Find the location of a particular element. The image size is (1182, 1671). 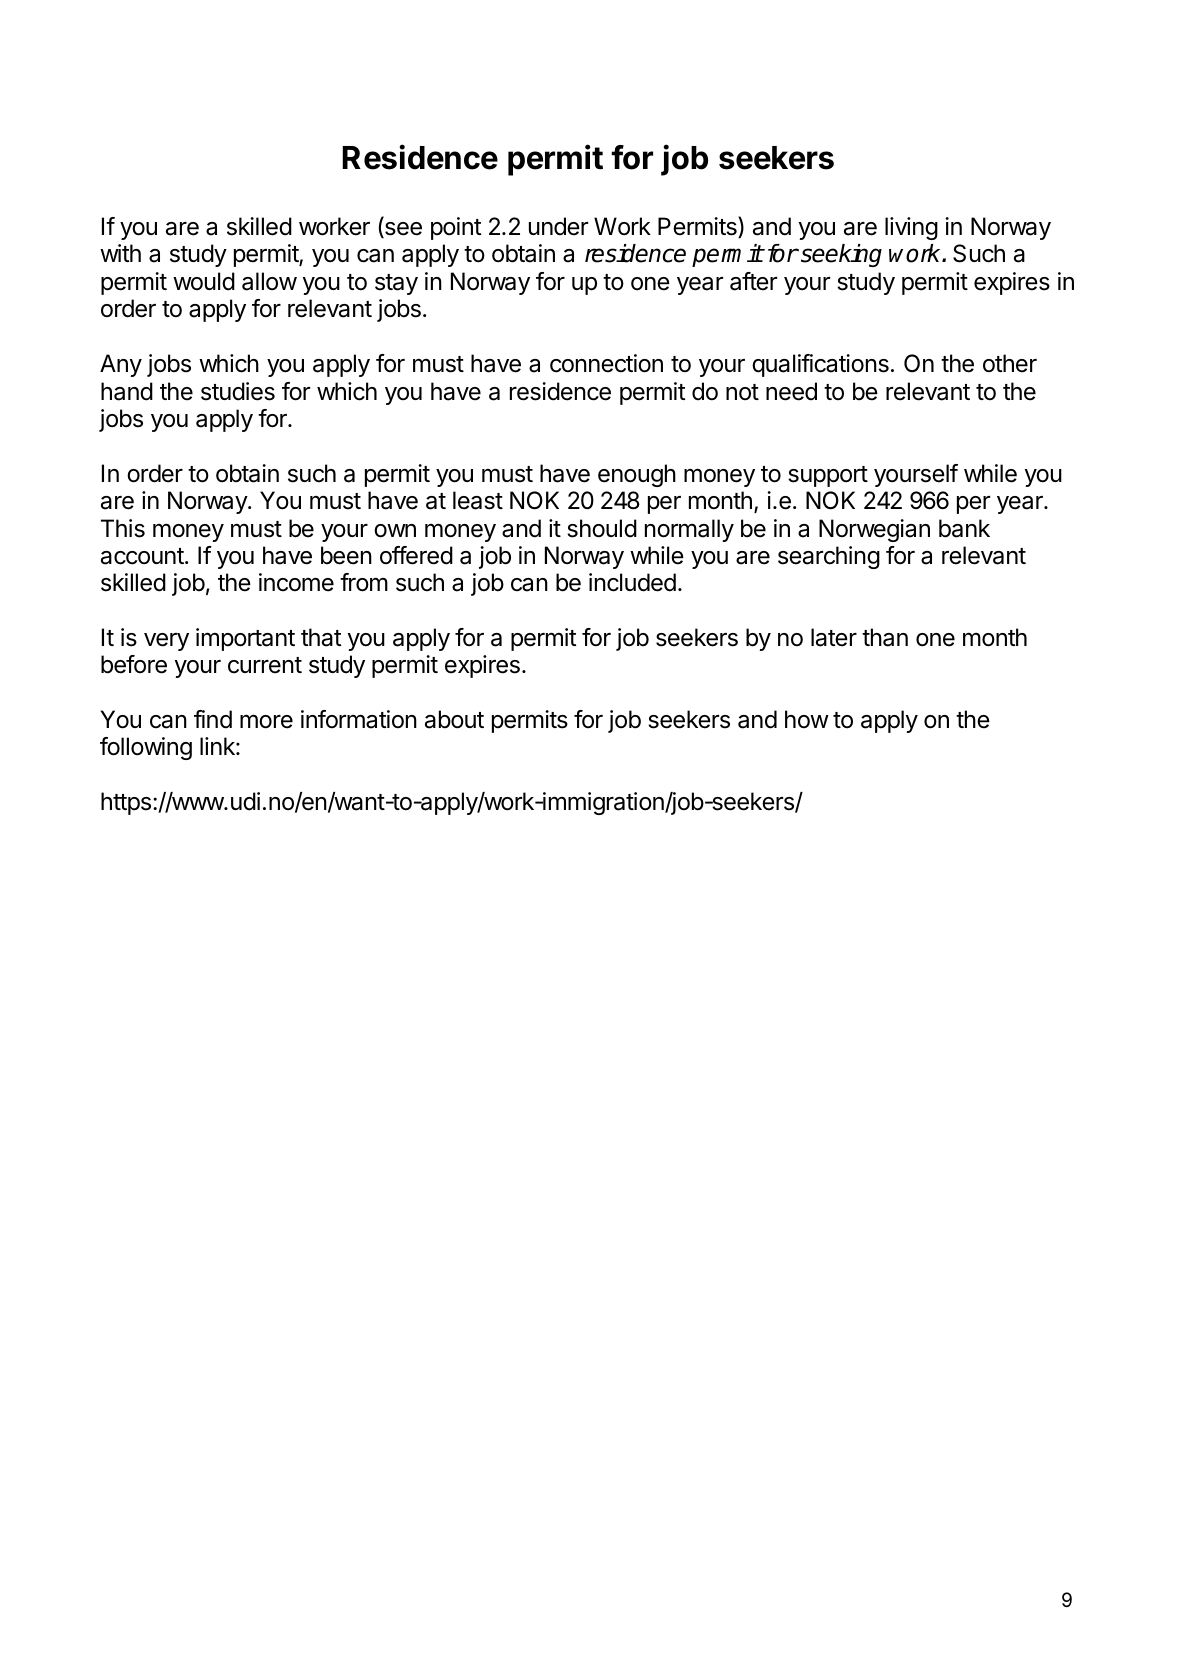

under is located at coordinates (558, 226).
